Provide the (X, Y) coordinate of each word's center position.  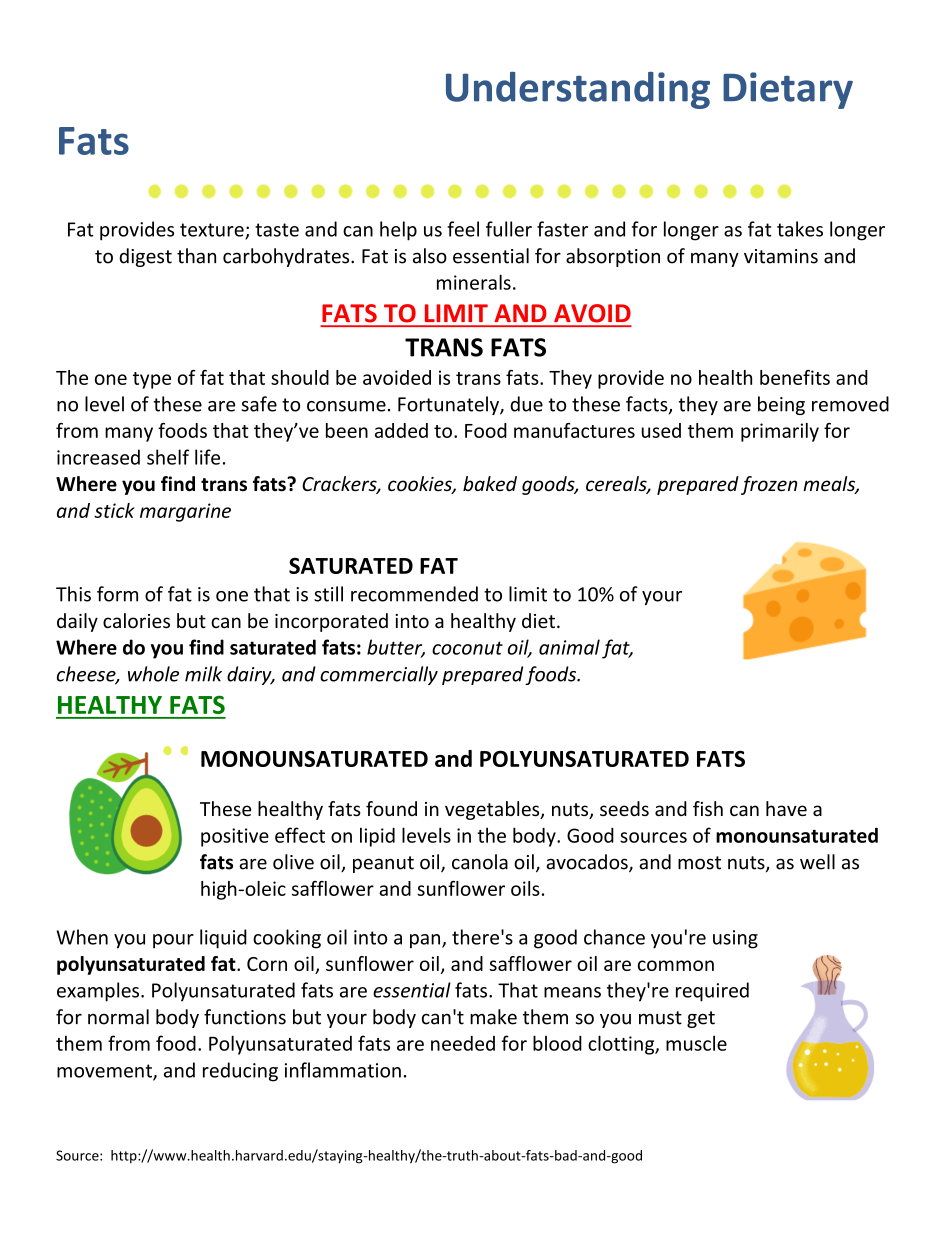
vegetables (493, 810)
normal (118, 1017)
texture (213, 231)
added (401, 430)
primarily (780, 432)
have (786, 808)
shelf (168, 457)
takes (800, 229)
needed (463, 1043)
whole (153, 674)
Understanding (578, 90)
